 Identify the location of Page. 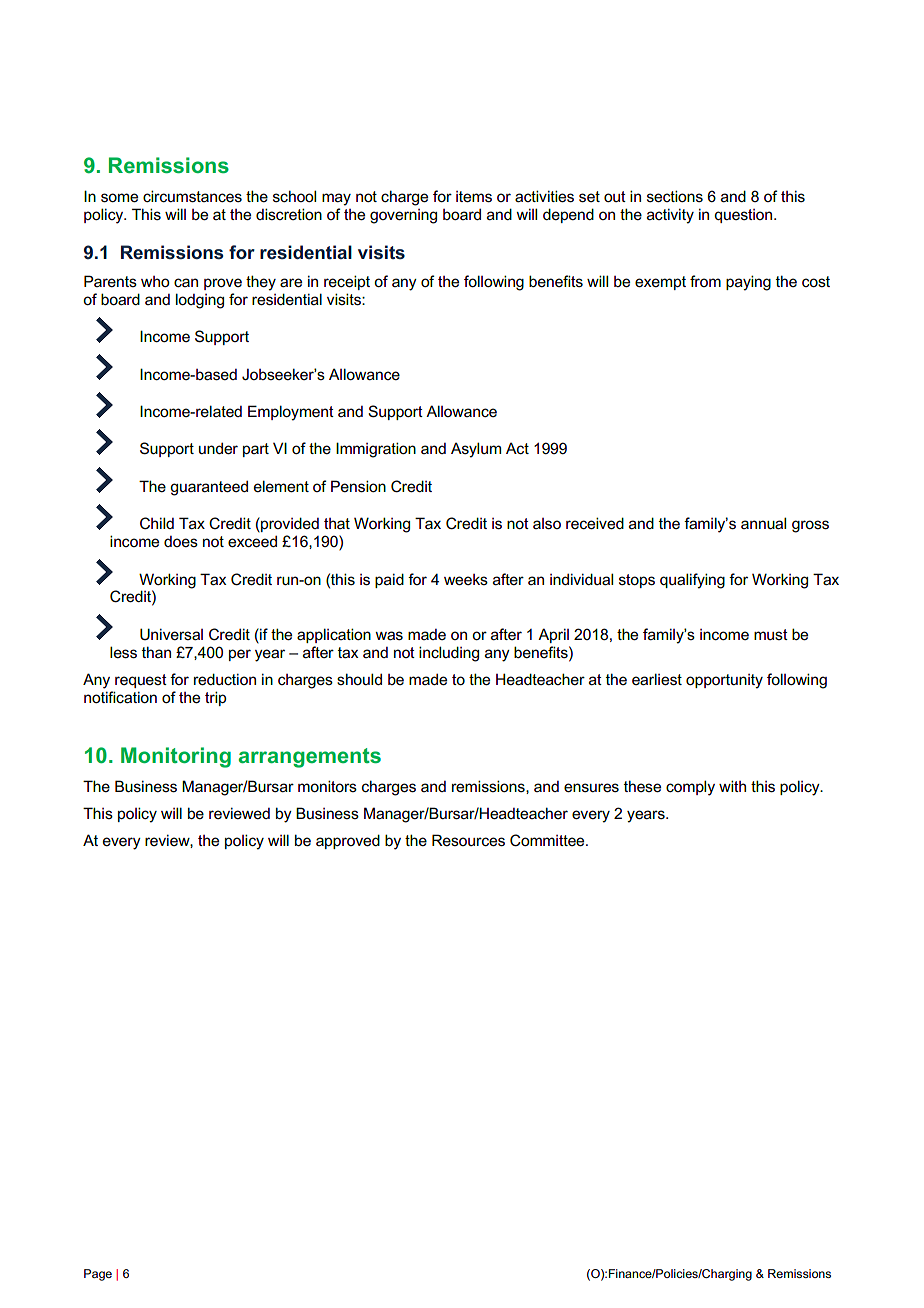
(98, 1275).
